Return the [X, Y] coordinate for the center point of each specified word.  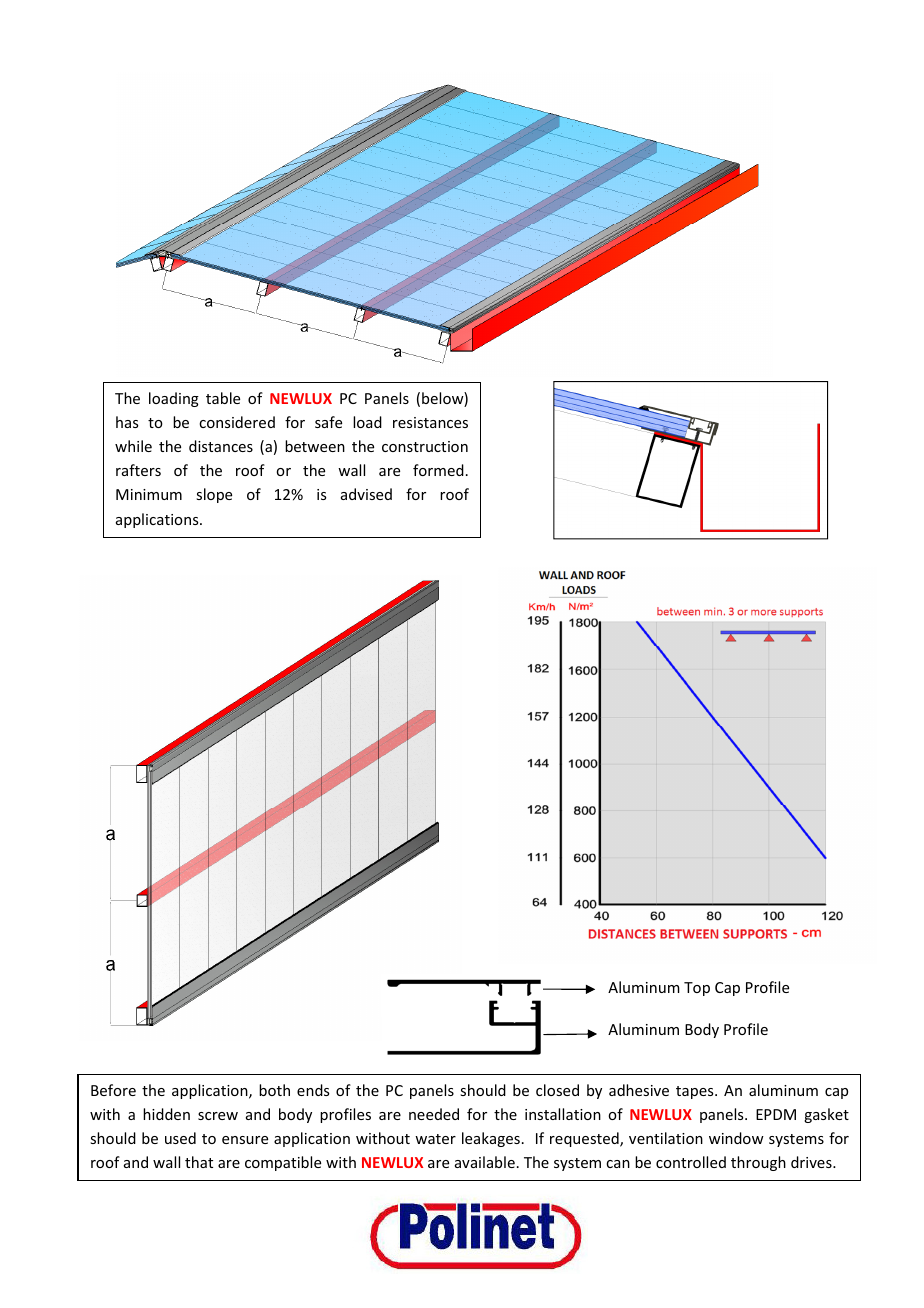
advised [366, 494]
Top [697, 989]
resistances [430, 422]
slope [214, 495]
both [274, 1090]
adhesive [639, 1090]
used [180, 1138]
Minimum [149, 494]
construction [425, 446]
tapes [696, 1092]
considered [237, 422]
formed [438, 470]
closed [557, 1090]
